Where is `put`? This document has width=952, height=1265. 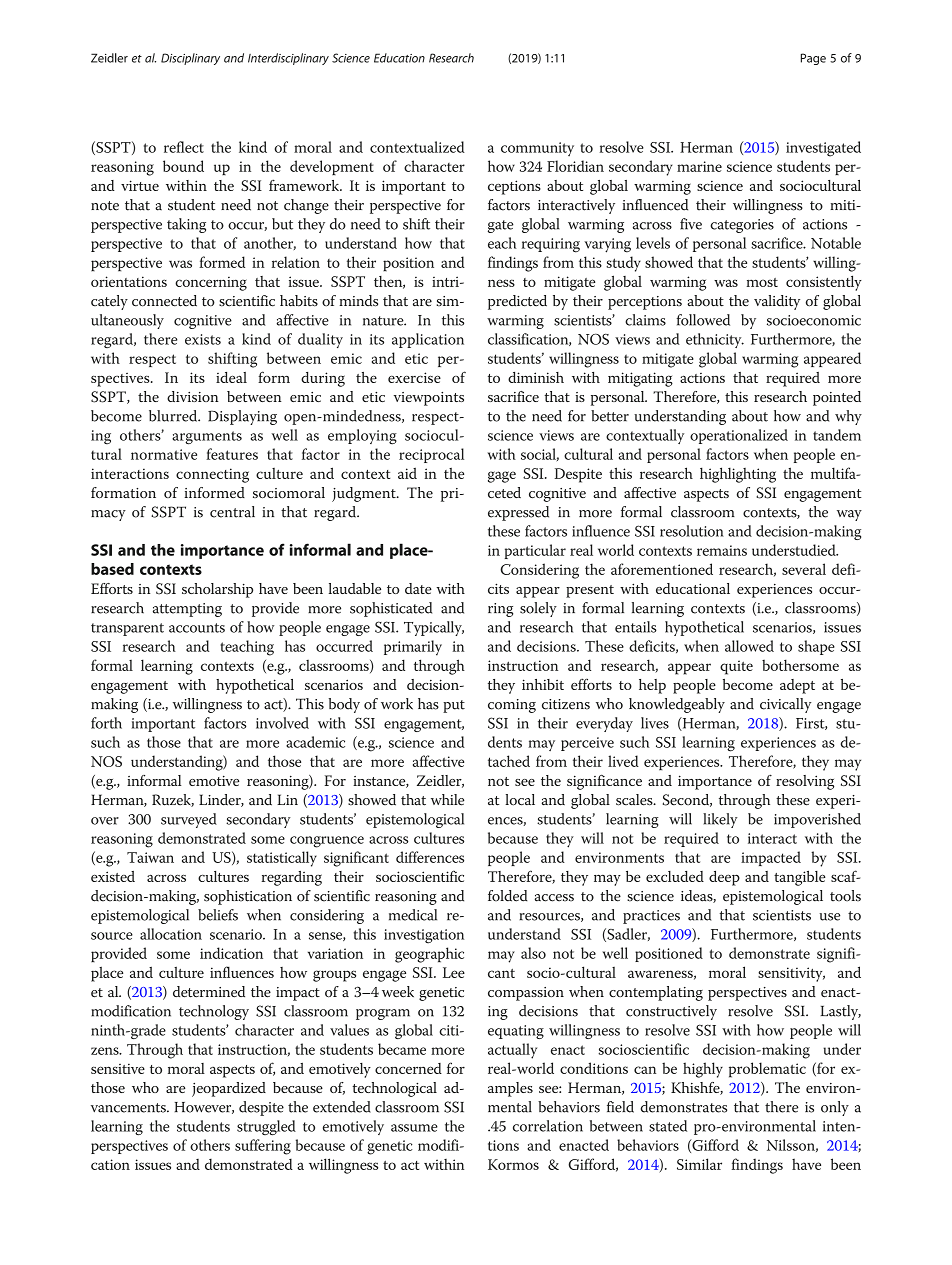 put is located at coordinates (454, 706).
